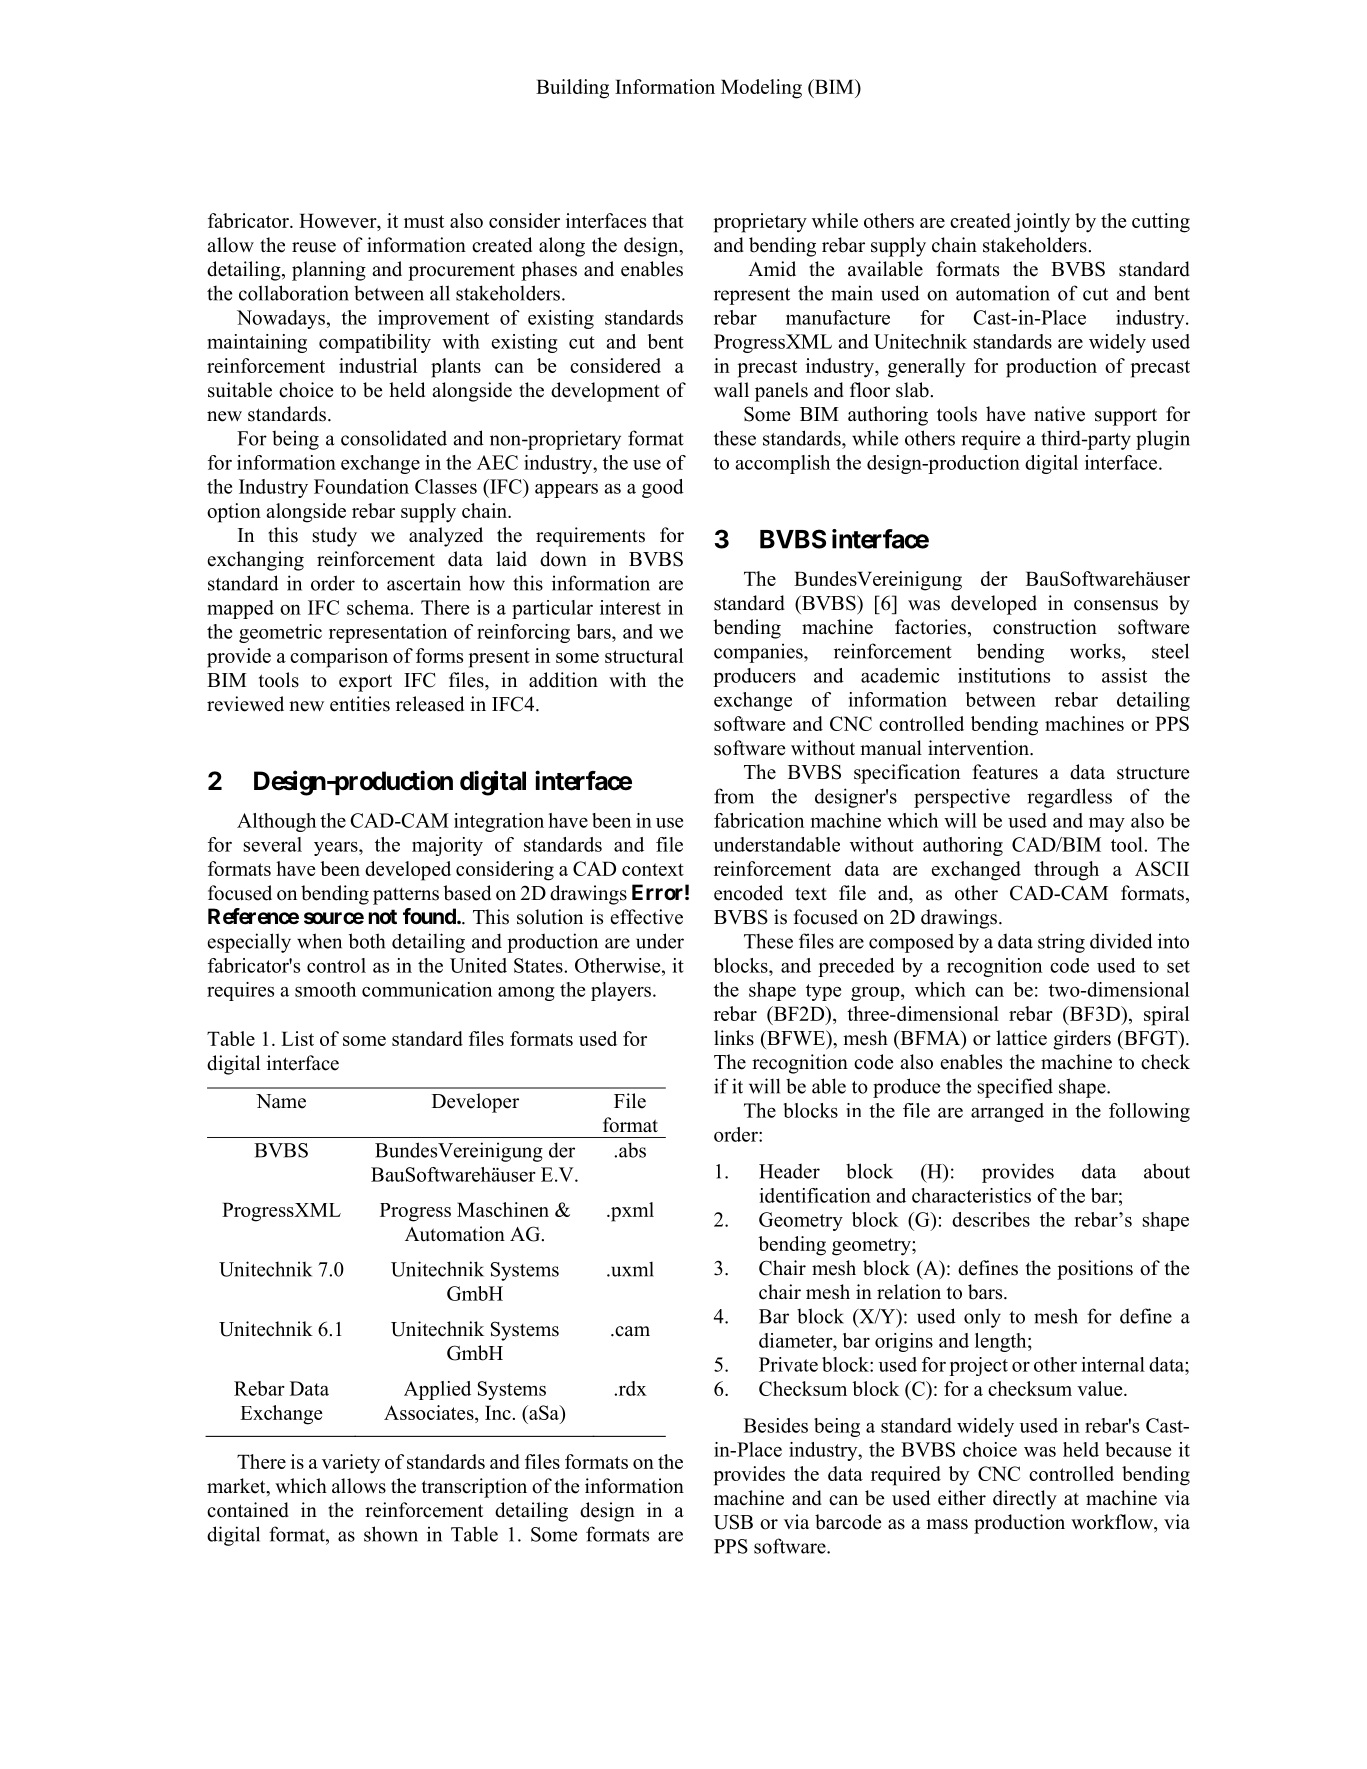  What do you see at coordinates (1042, 223) in the screenshot?
I see `jointly` at bounding box center [1042, 223].
